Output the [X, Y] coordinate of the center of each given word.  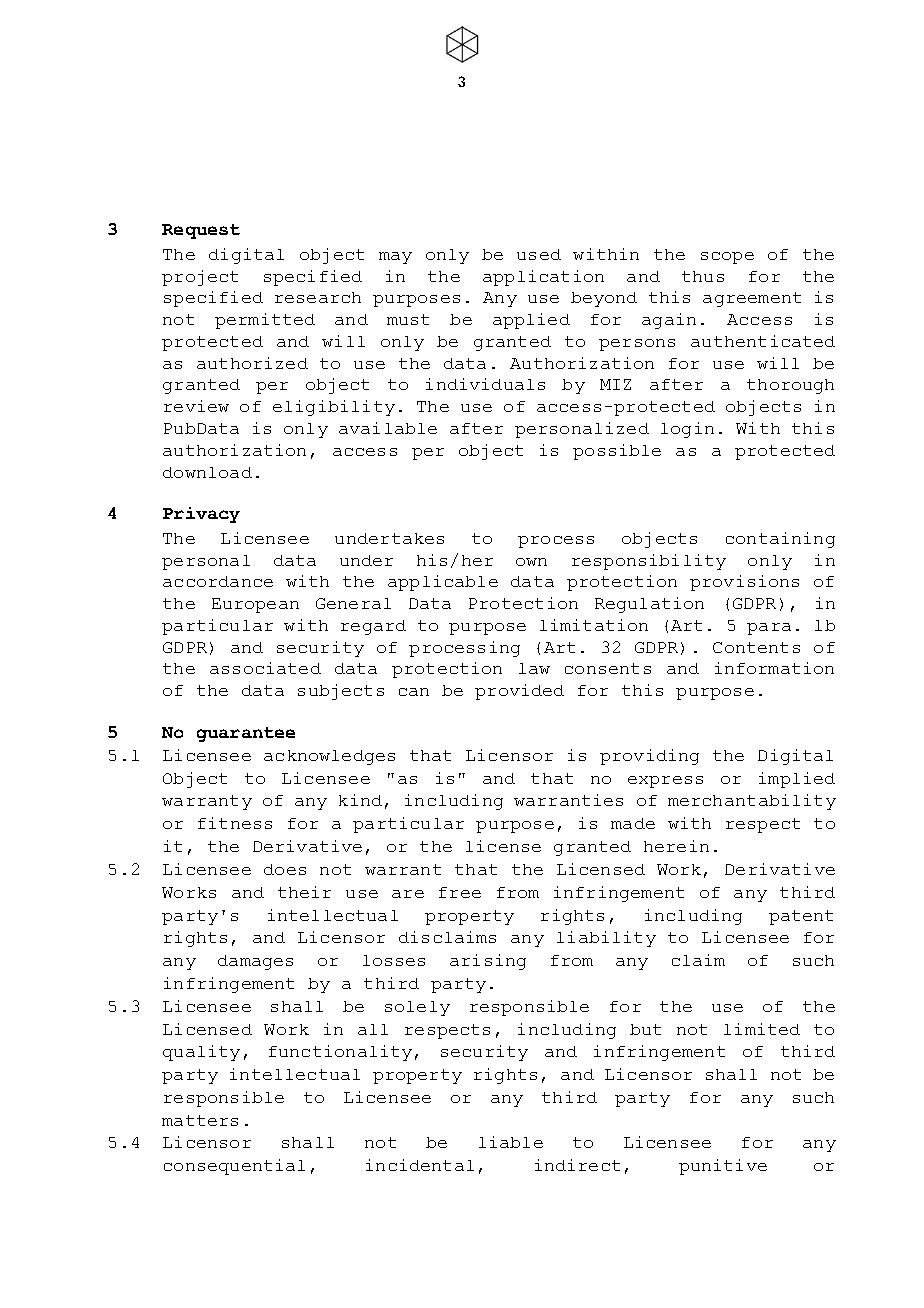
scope [727, 258]
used [539, 254]
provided [519, 692]
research [318, 297]
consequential [234, 1167]
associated [265, 668]
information [774, 668]
